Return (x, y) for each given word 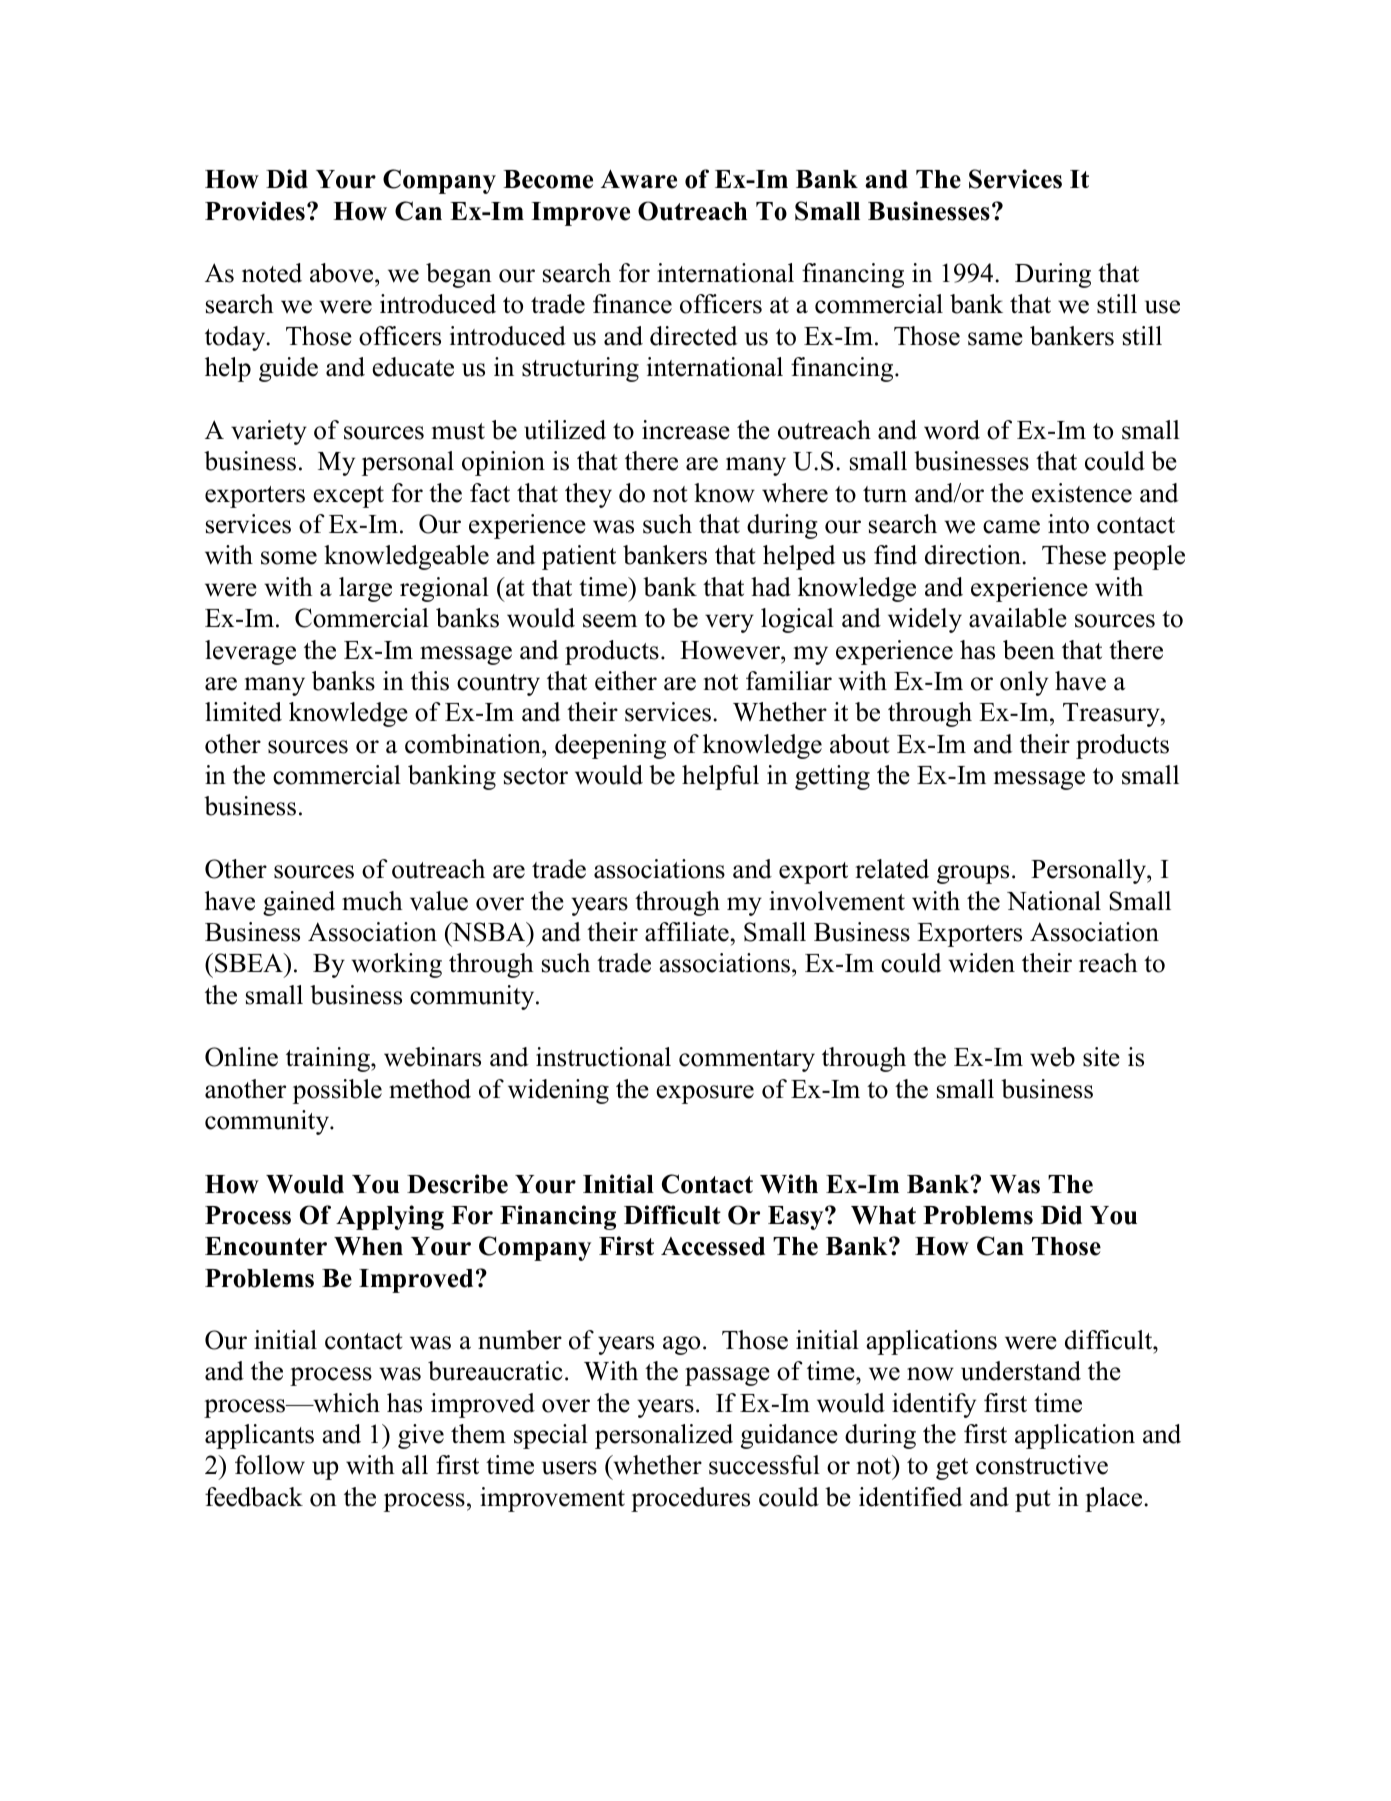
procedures (690, 1499)
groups (973, 874)
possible (337, 1091)
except (348, 497)
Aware (639, 179)
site (1101, 1057)
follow (270, 1465)
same (995, 339)
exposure (705, 1094)
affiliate (687, 932)
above (343, 273)
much (372, 901)
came (1011, 527)
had (771, 587)
